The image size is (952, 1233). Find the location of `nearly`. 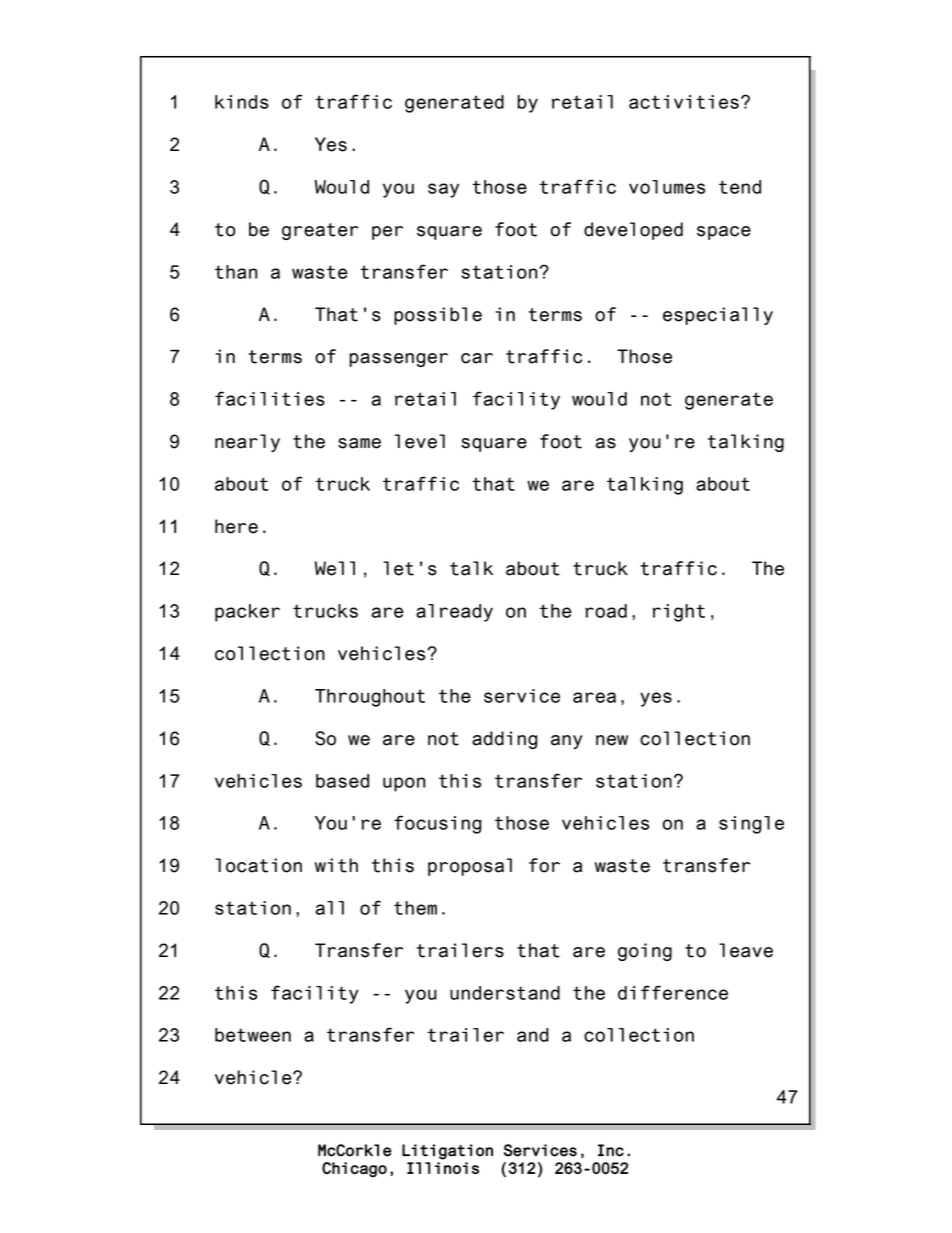

nearly is located at coordinates (247, 443).
